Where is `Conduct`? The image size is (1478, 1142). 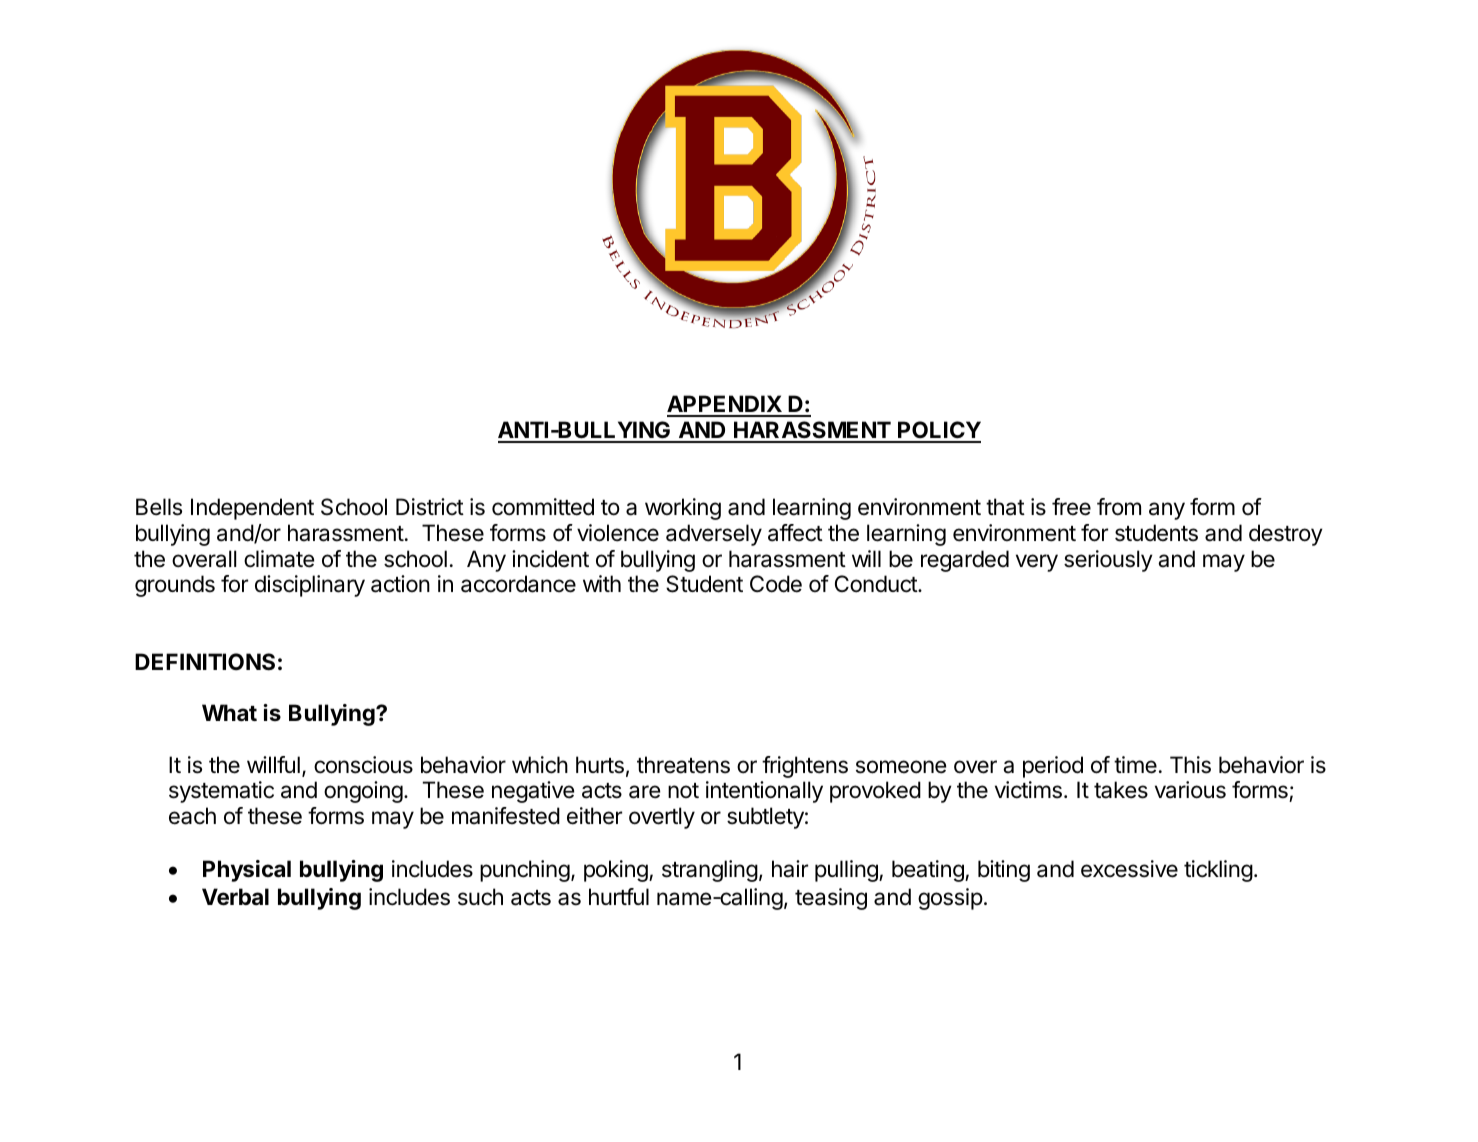
Conduct is located at coordinates (877, 584).
